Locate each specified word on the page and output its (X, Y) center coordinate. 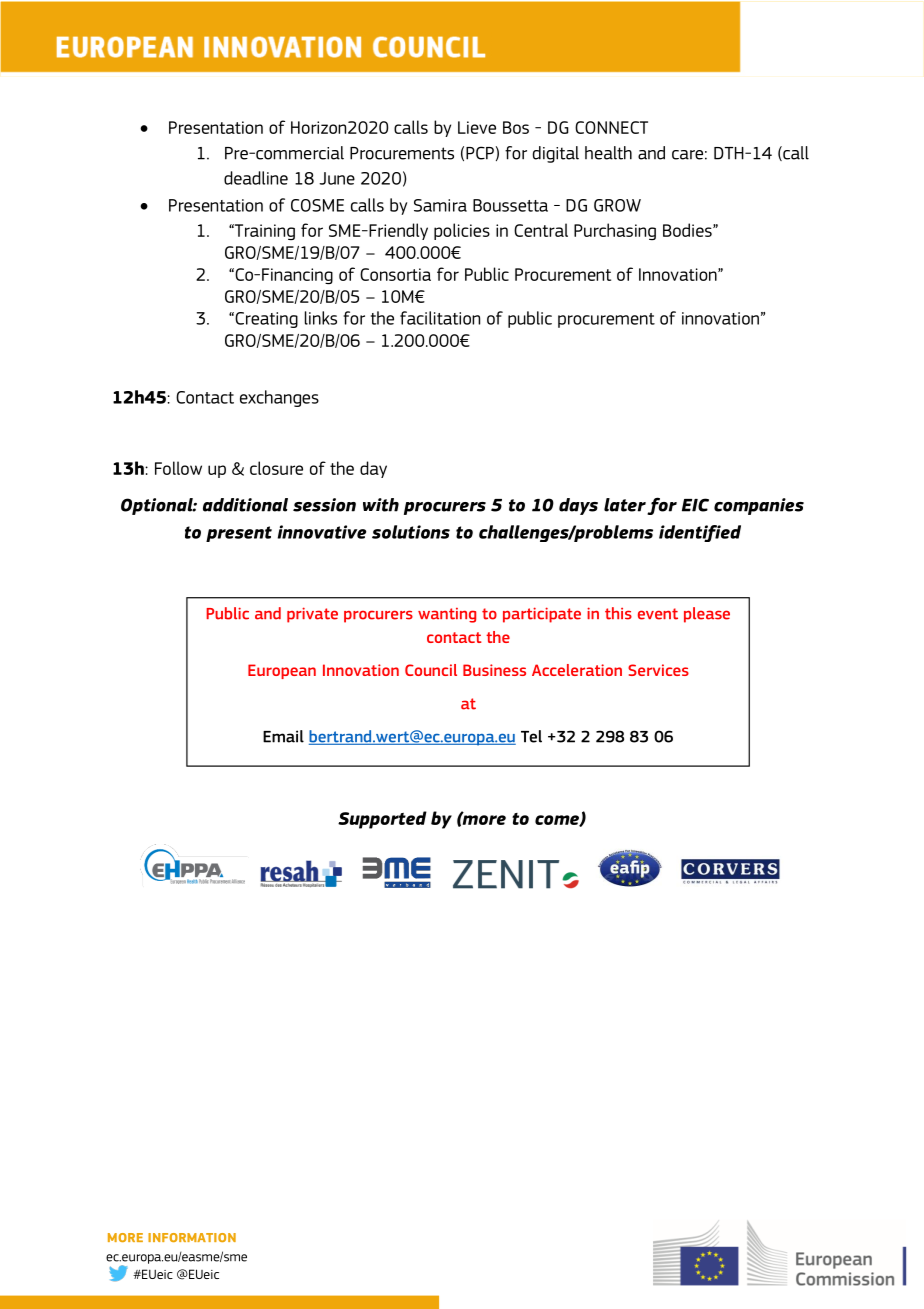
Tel (531, 736)
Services (658, 670)
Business (494, 670)
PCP (480, 153)
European (282, 671)
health (608, 153)
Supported (382, 820)
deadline (256, 178)
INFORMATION (192, 1237)
